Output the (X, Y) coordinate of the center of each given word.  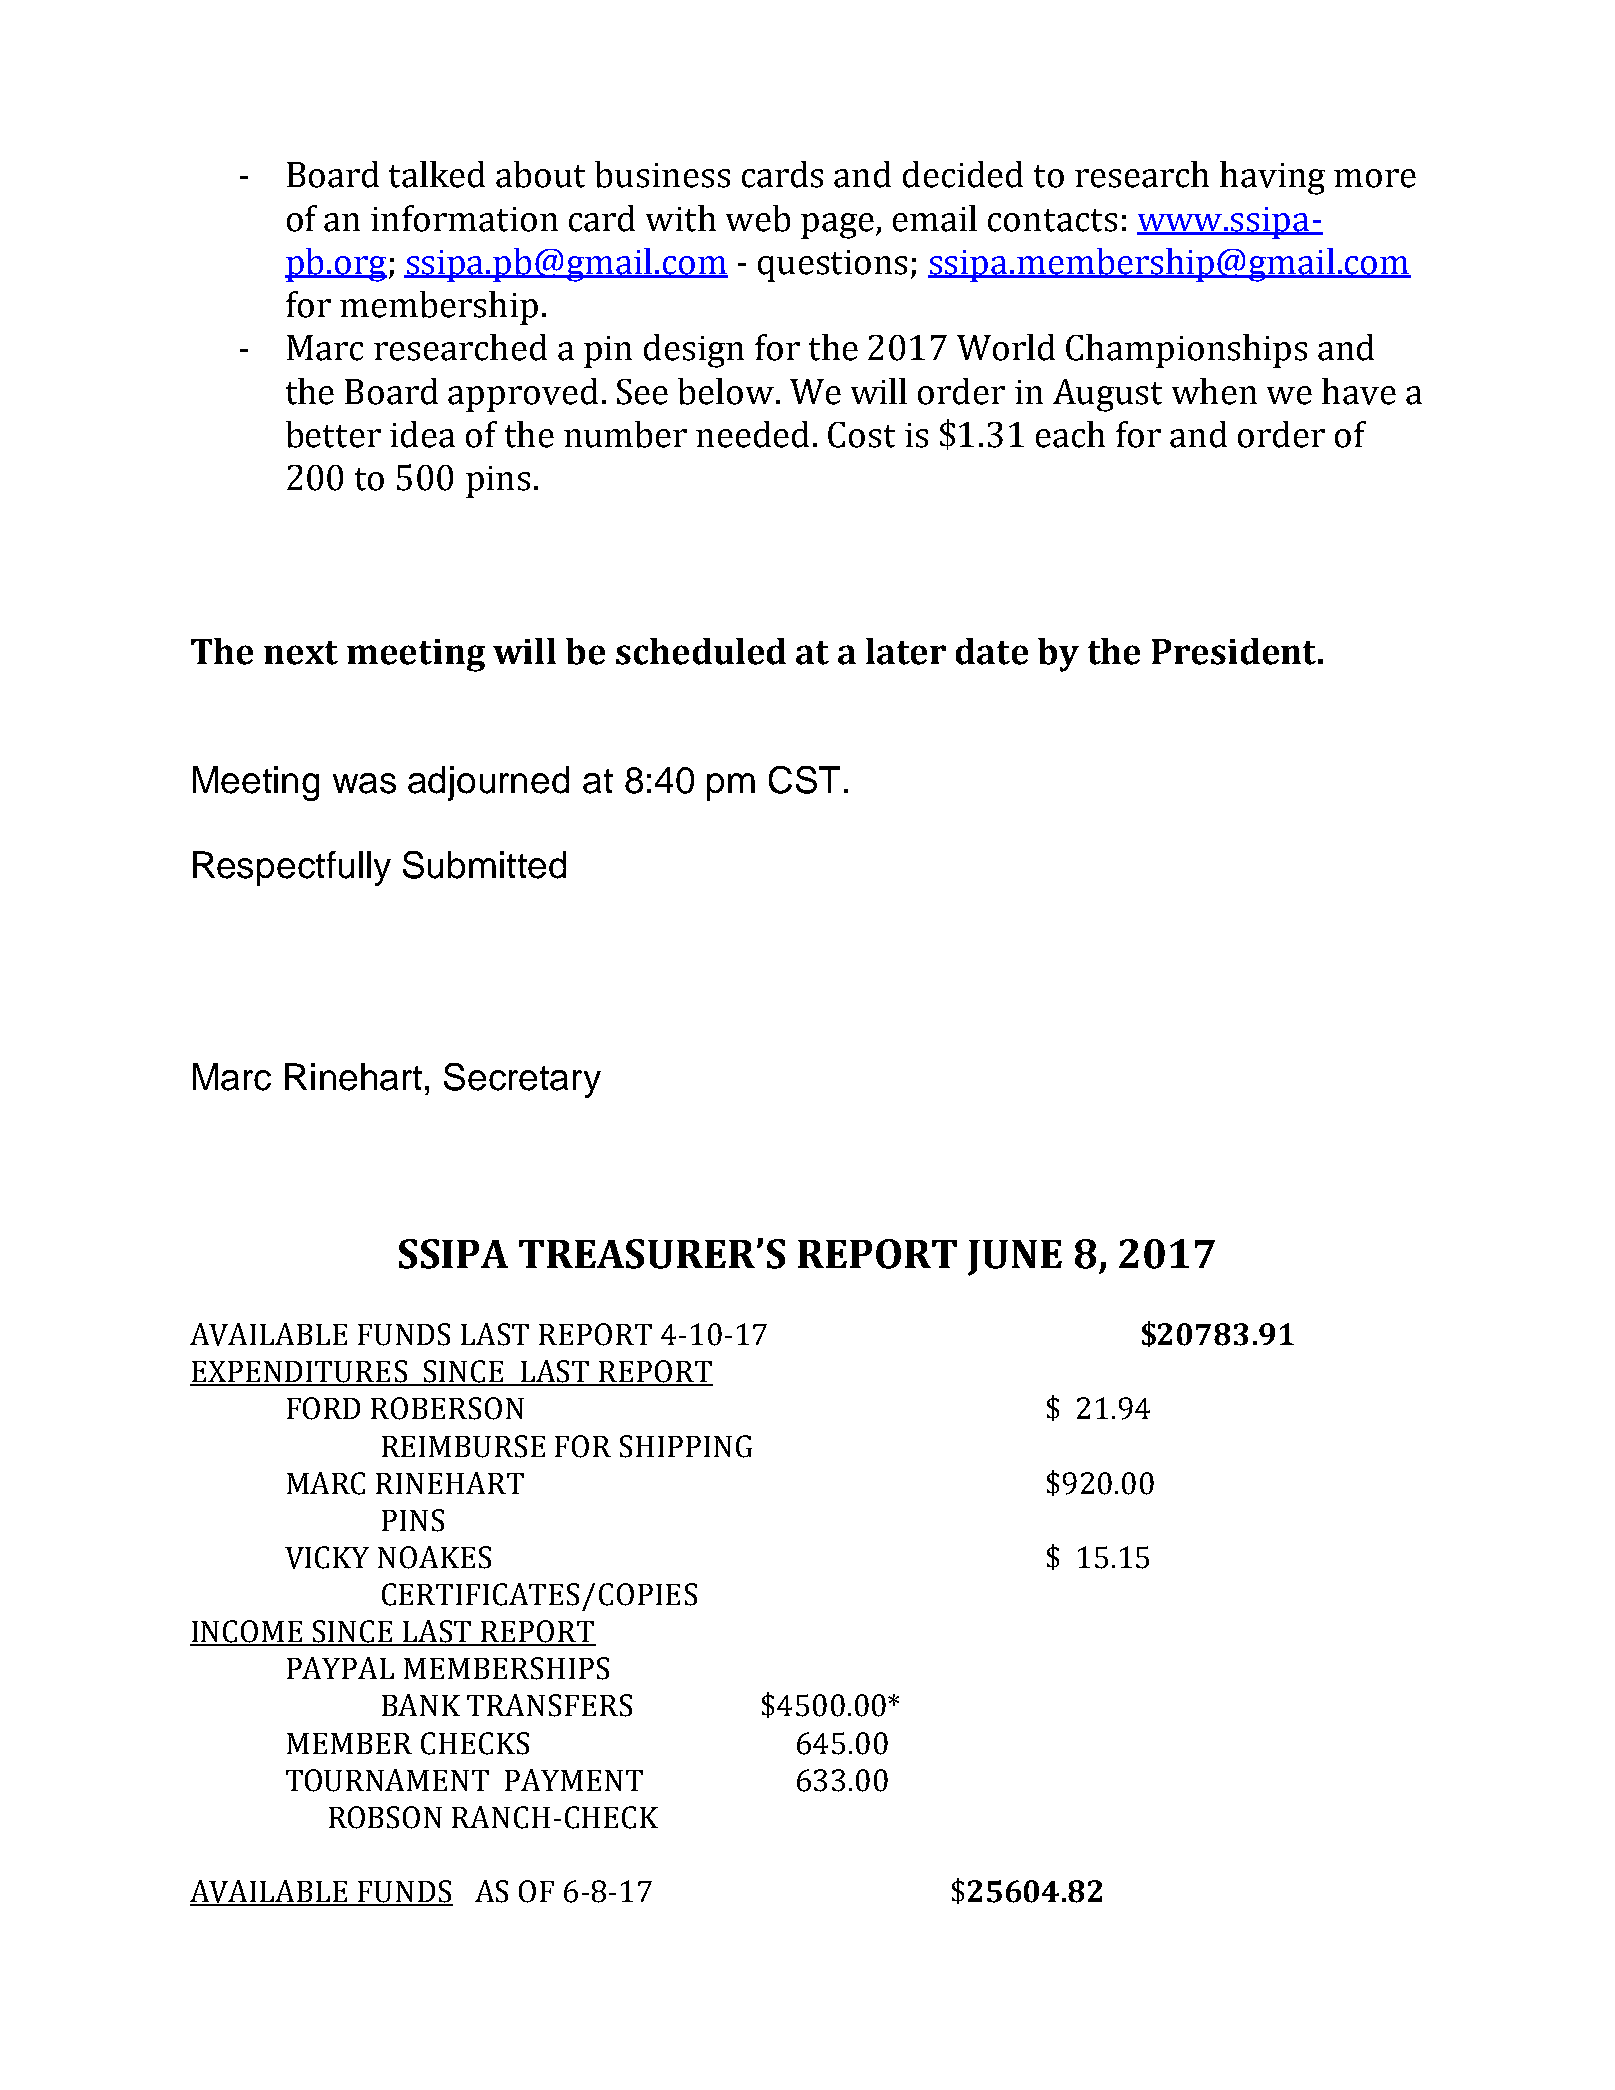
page (839, 226)
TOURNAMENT (387, 1780)
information (464, 218)
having (1272, 178)
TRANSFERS (549, 1705)
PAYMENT (574, 1780)
